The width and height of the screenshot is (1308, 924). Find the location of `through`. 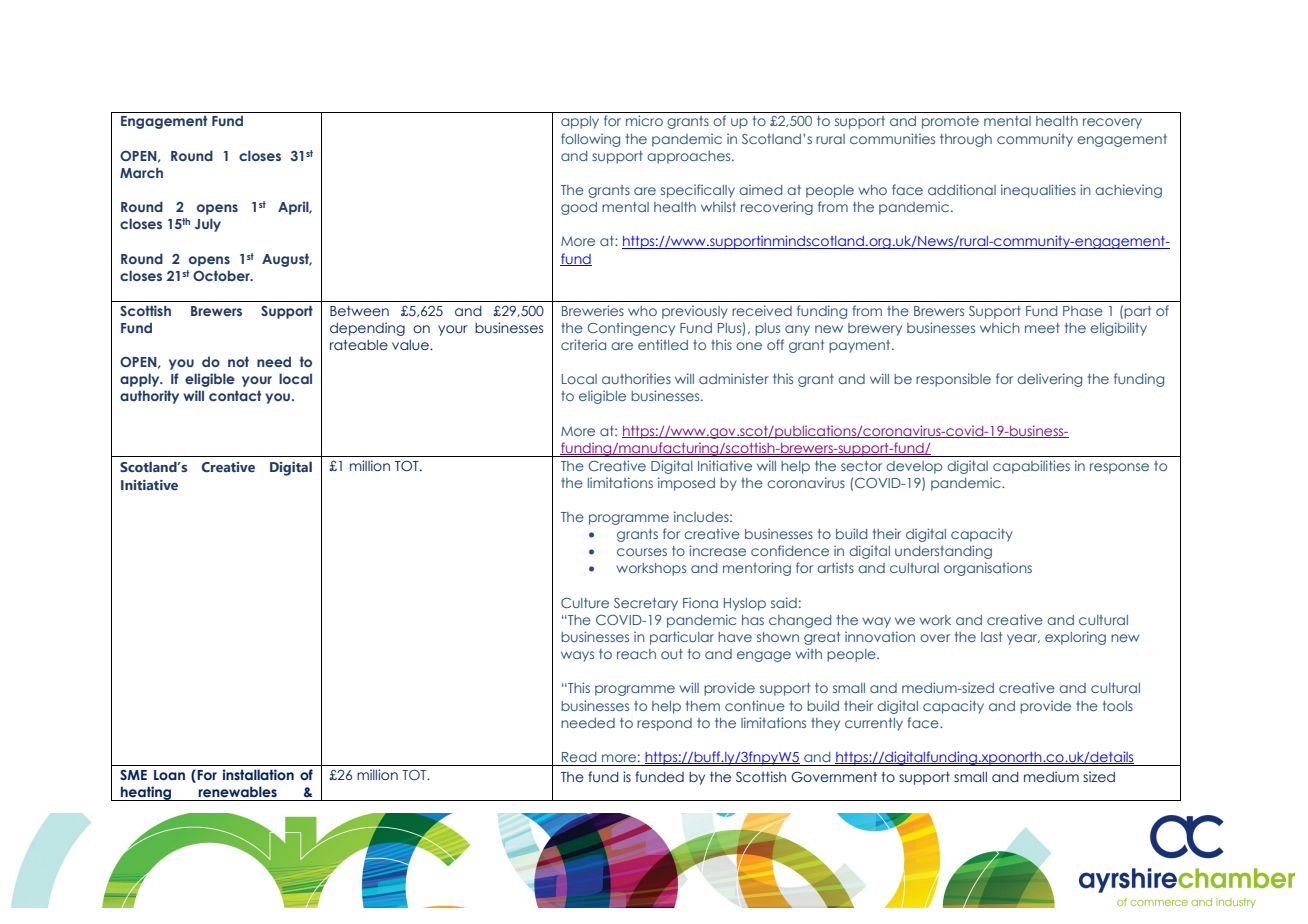

through is located at coordinates (966, 140).
